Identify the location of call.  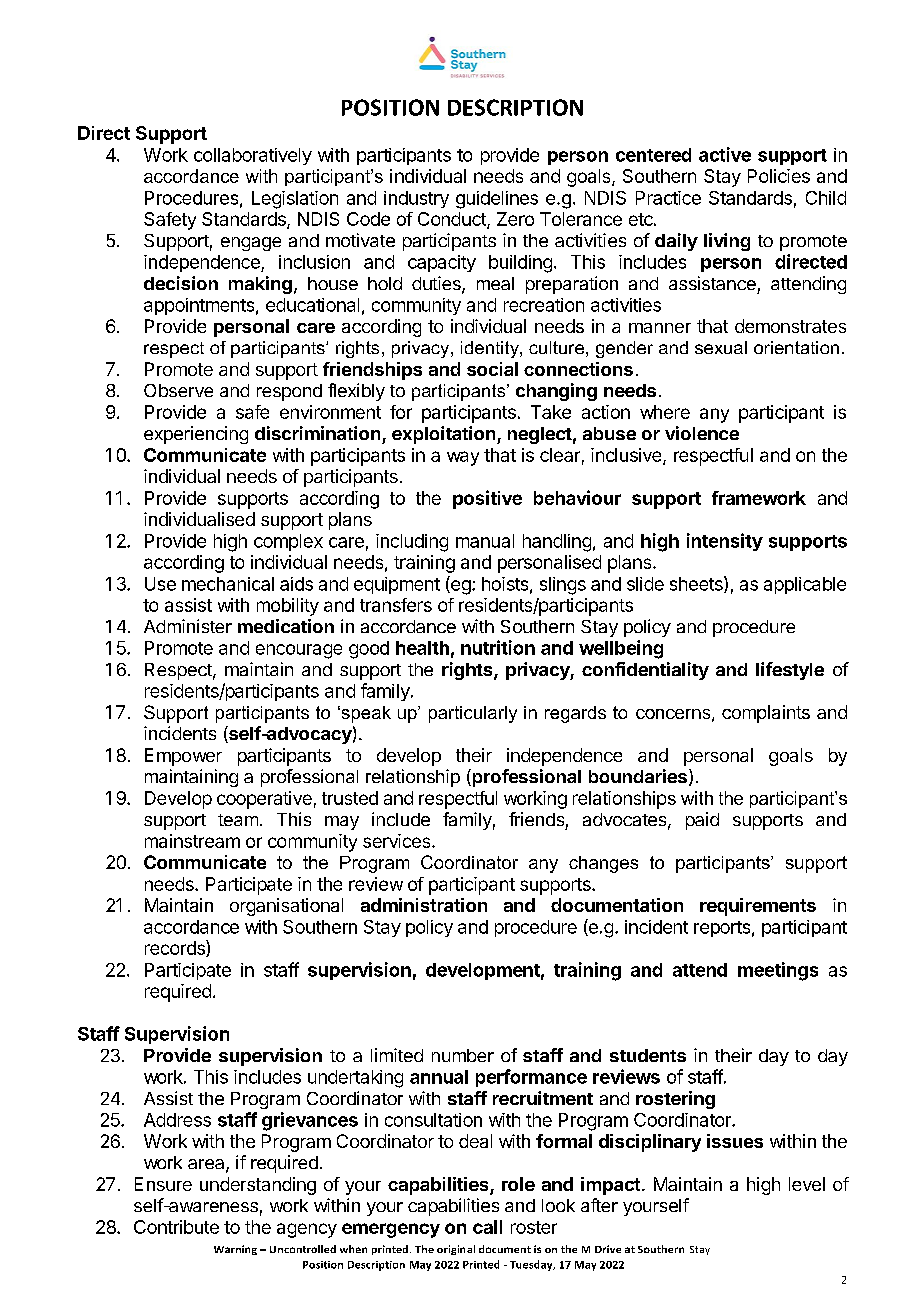
(487, 1227).
